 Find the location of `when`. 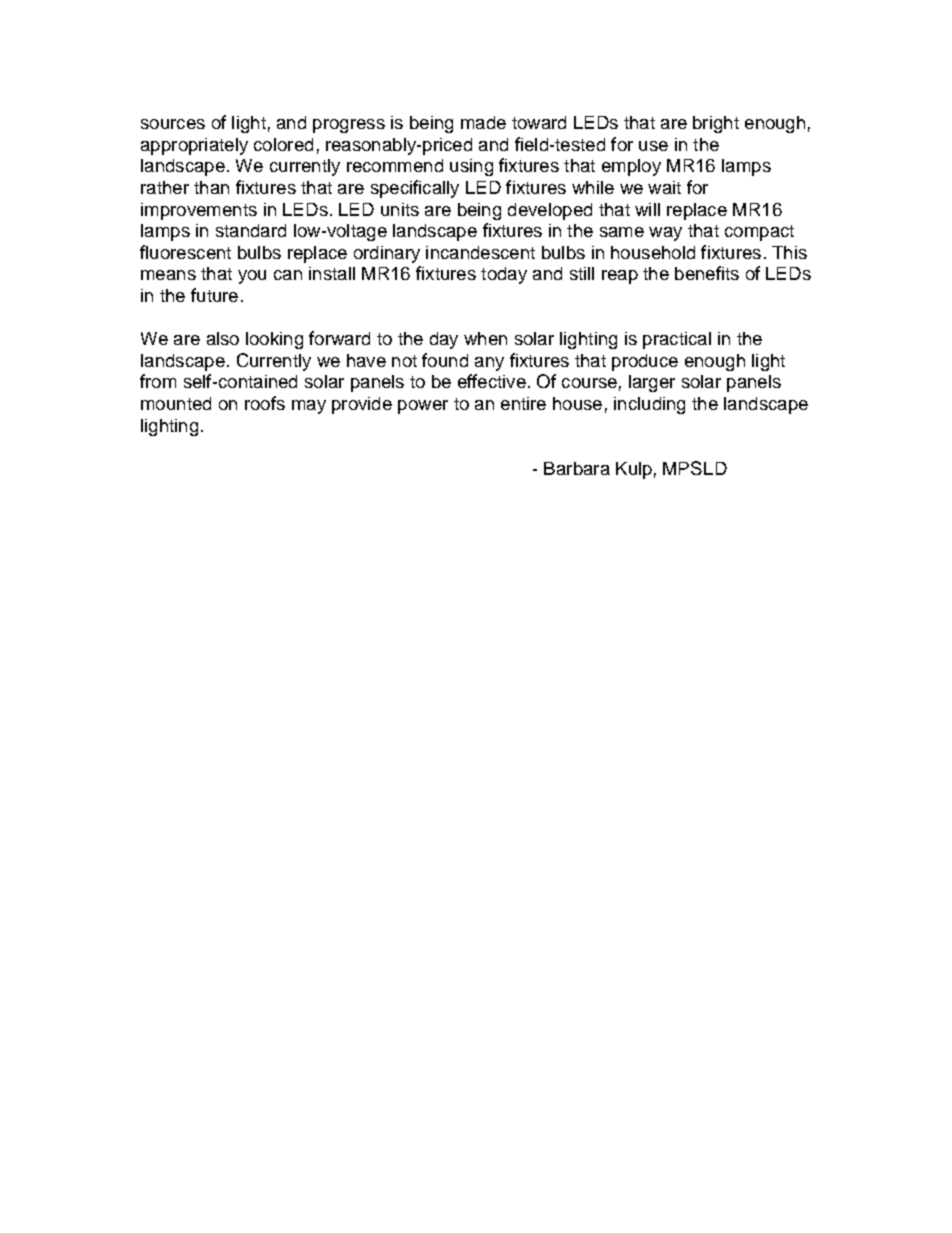

when is located at coordinates (485, 338).
